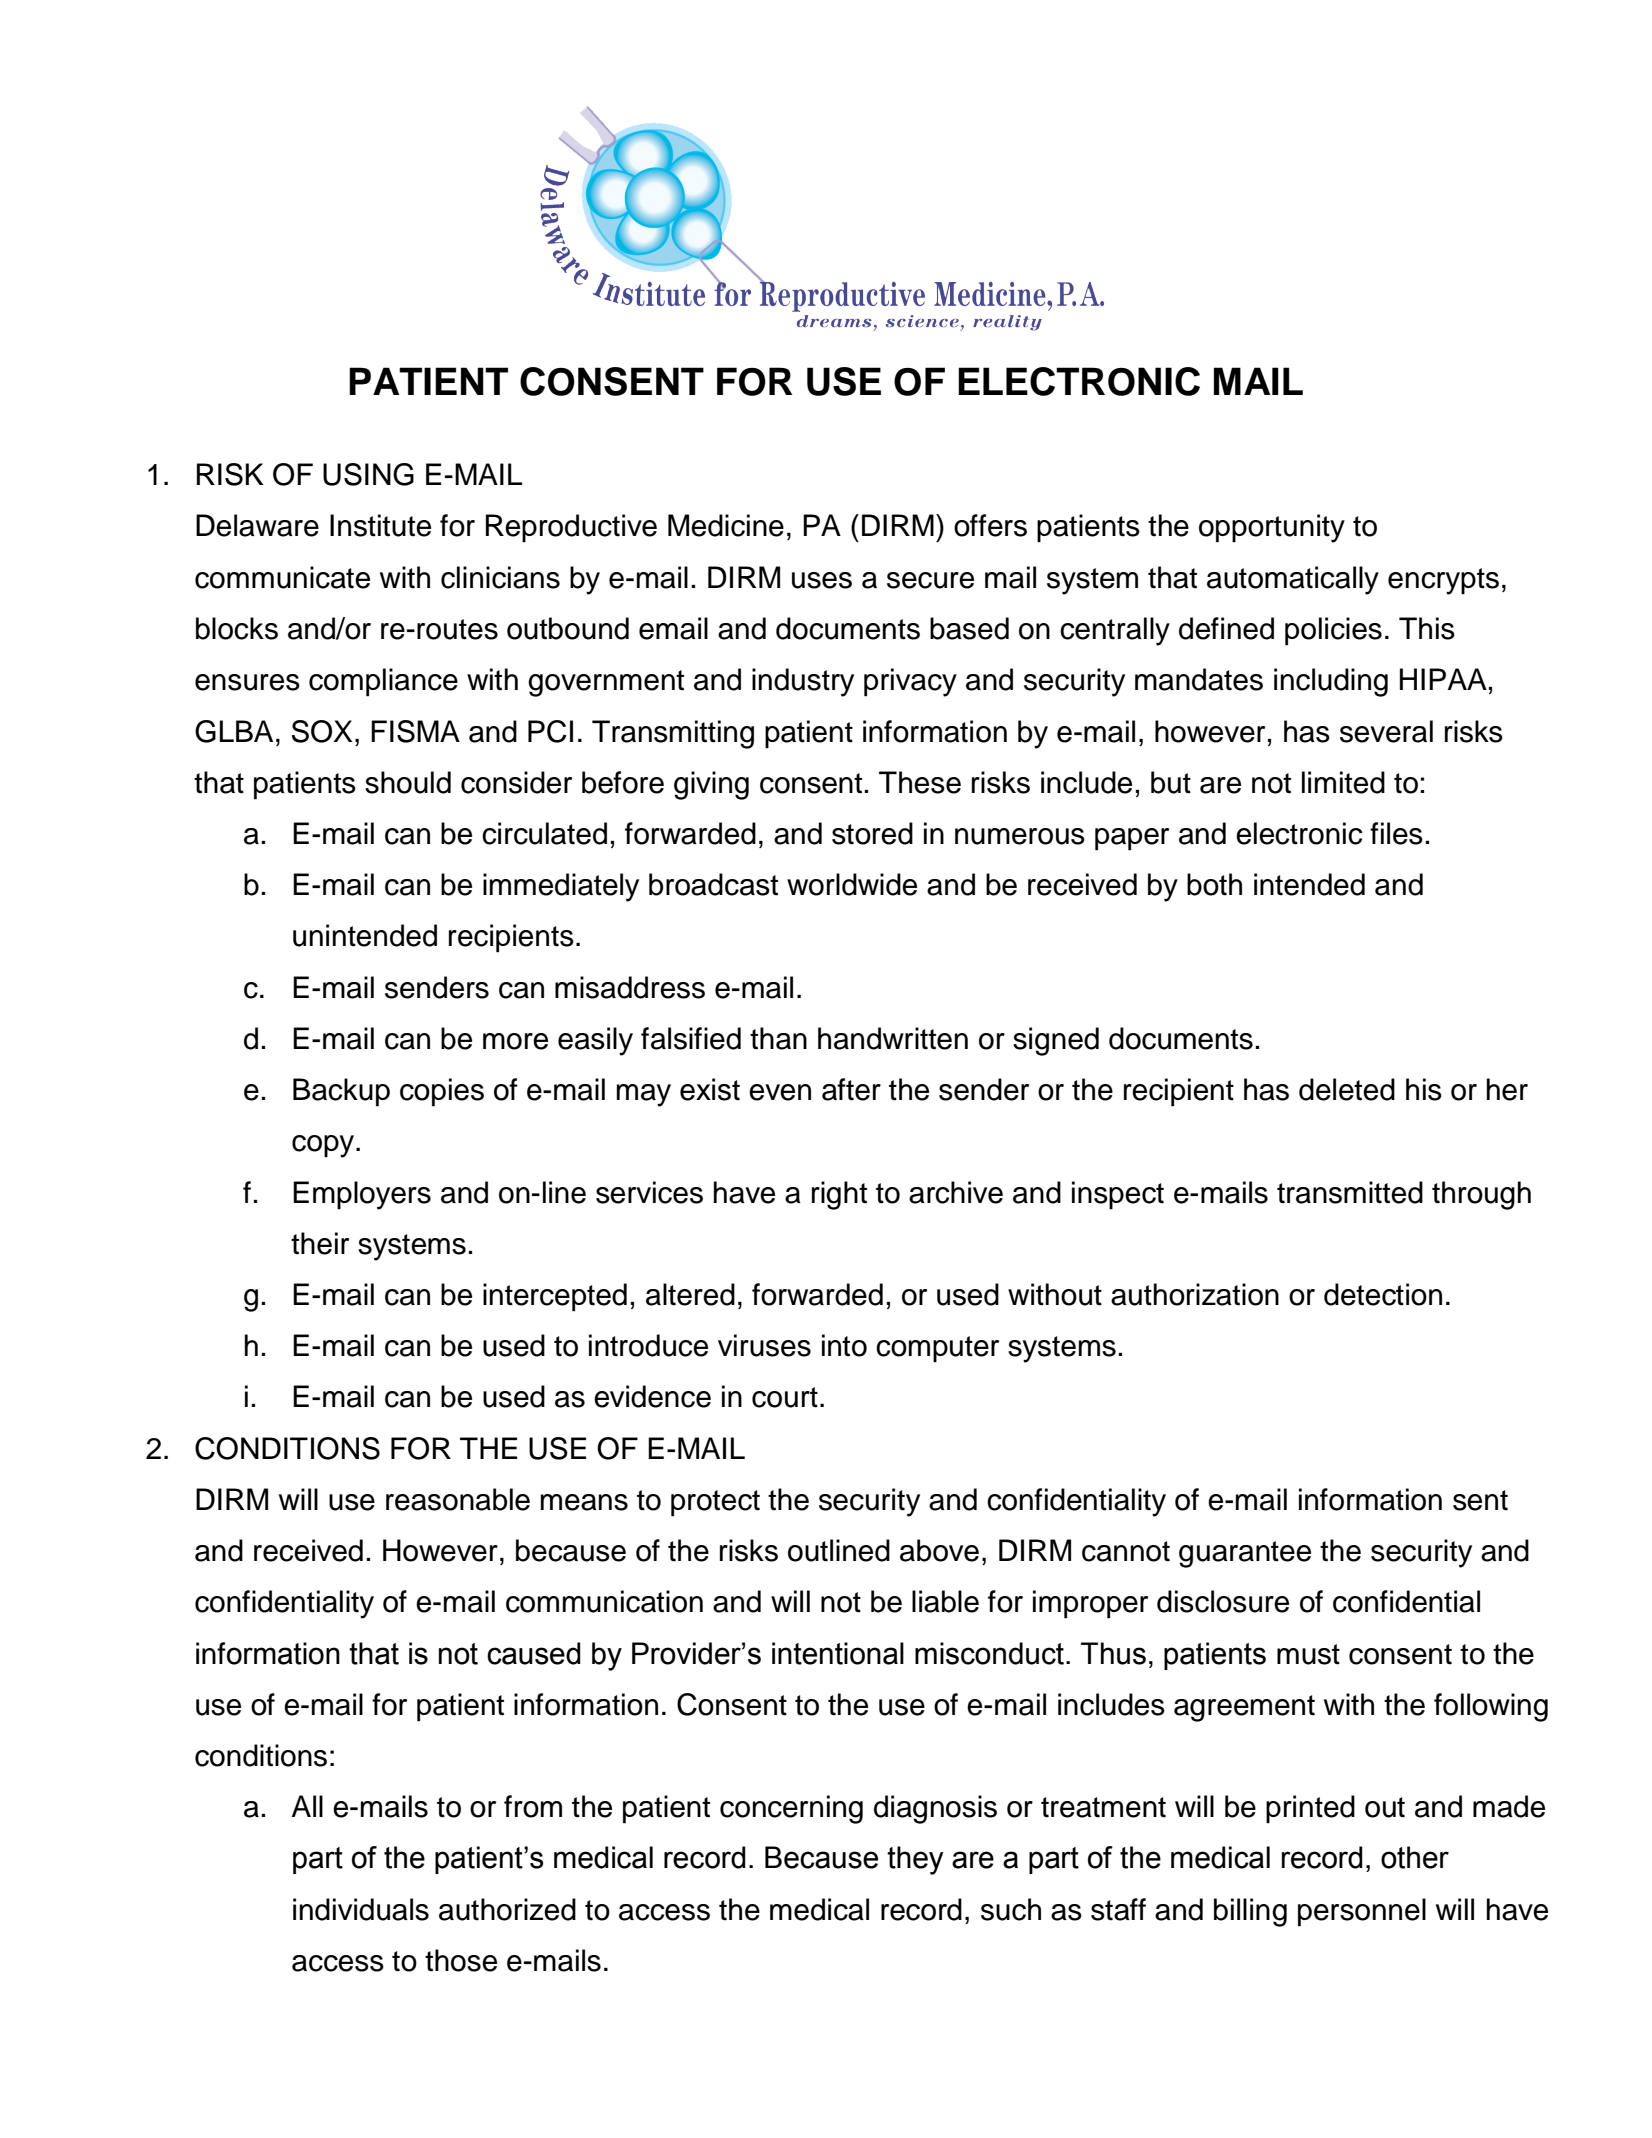  Describe the element at coordinates (939, 1550) in the screenshot. I see `above` at that location.
